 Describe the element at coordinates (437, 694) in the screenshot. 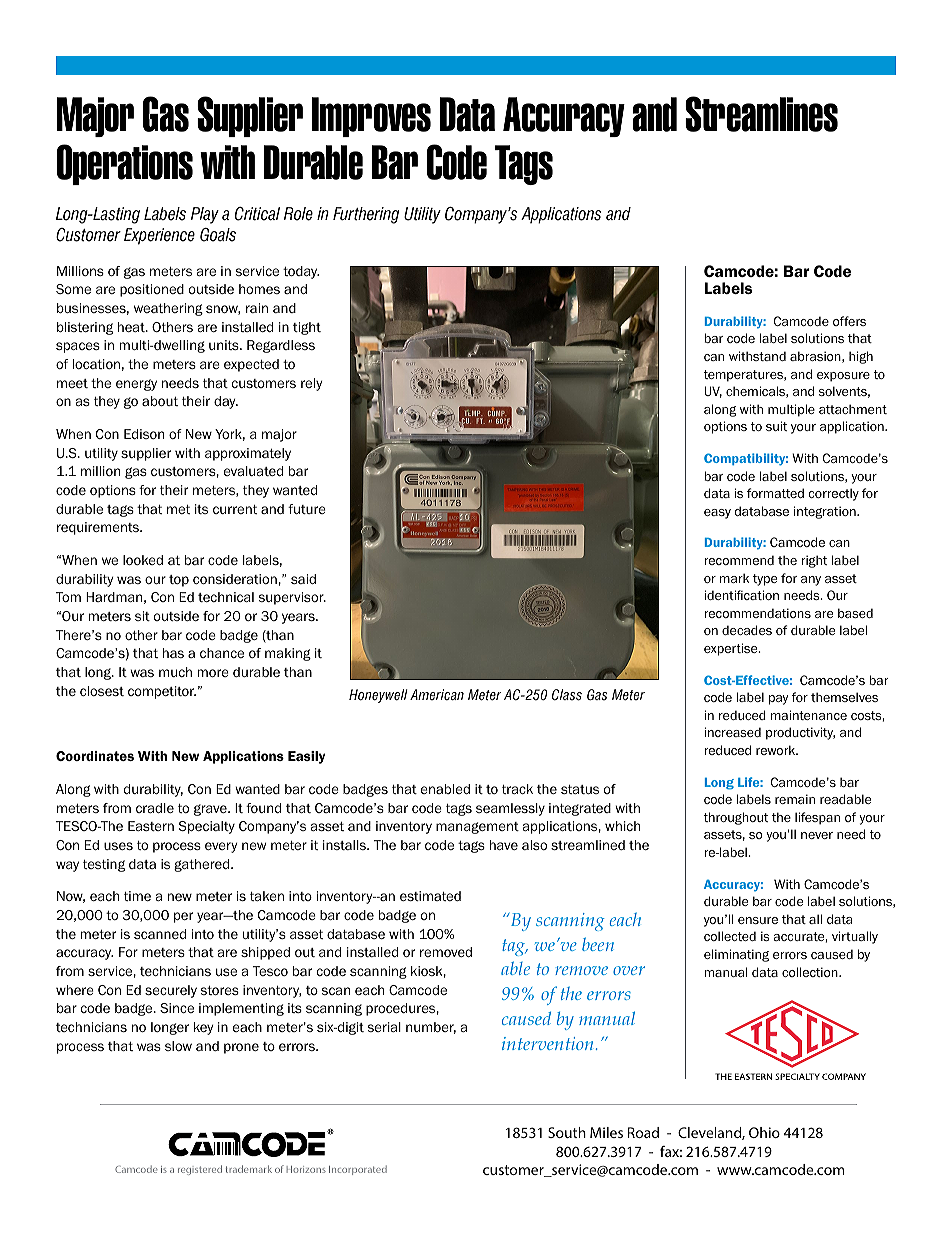

I see `American` at that location.
